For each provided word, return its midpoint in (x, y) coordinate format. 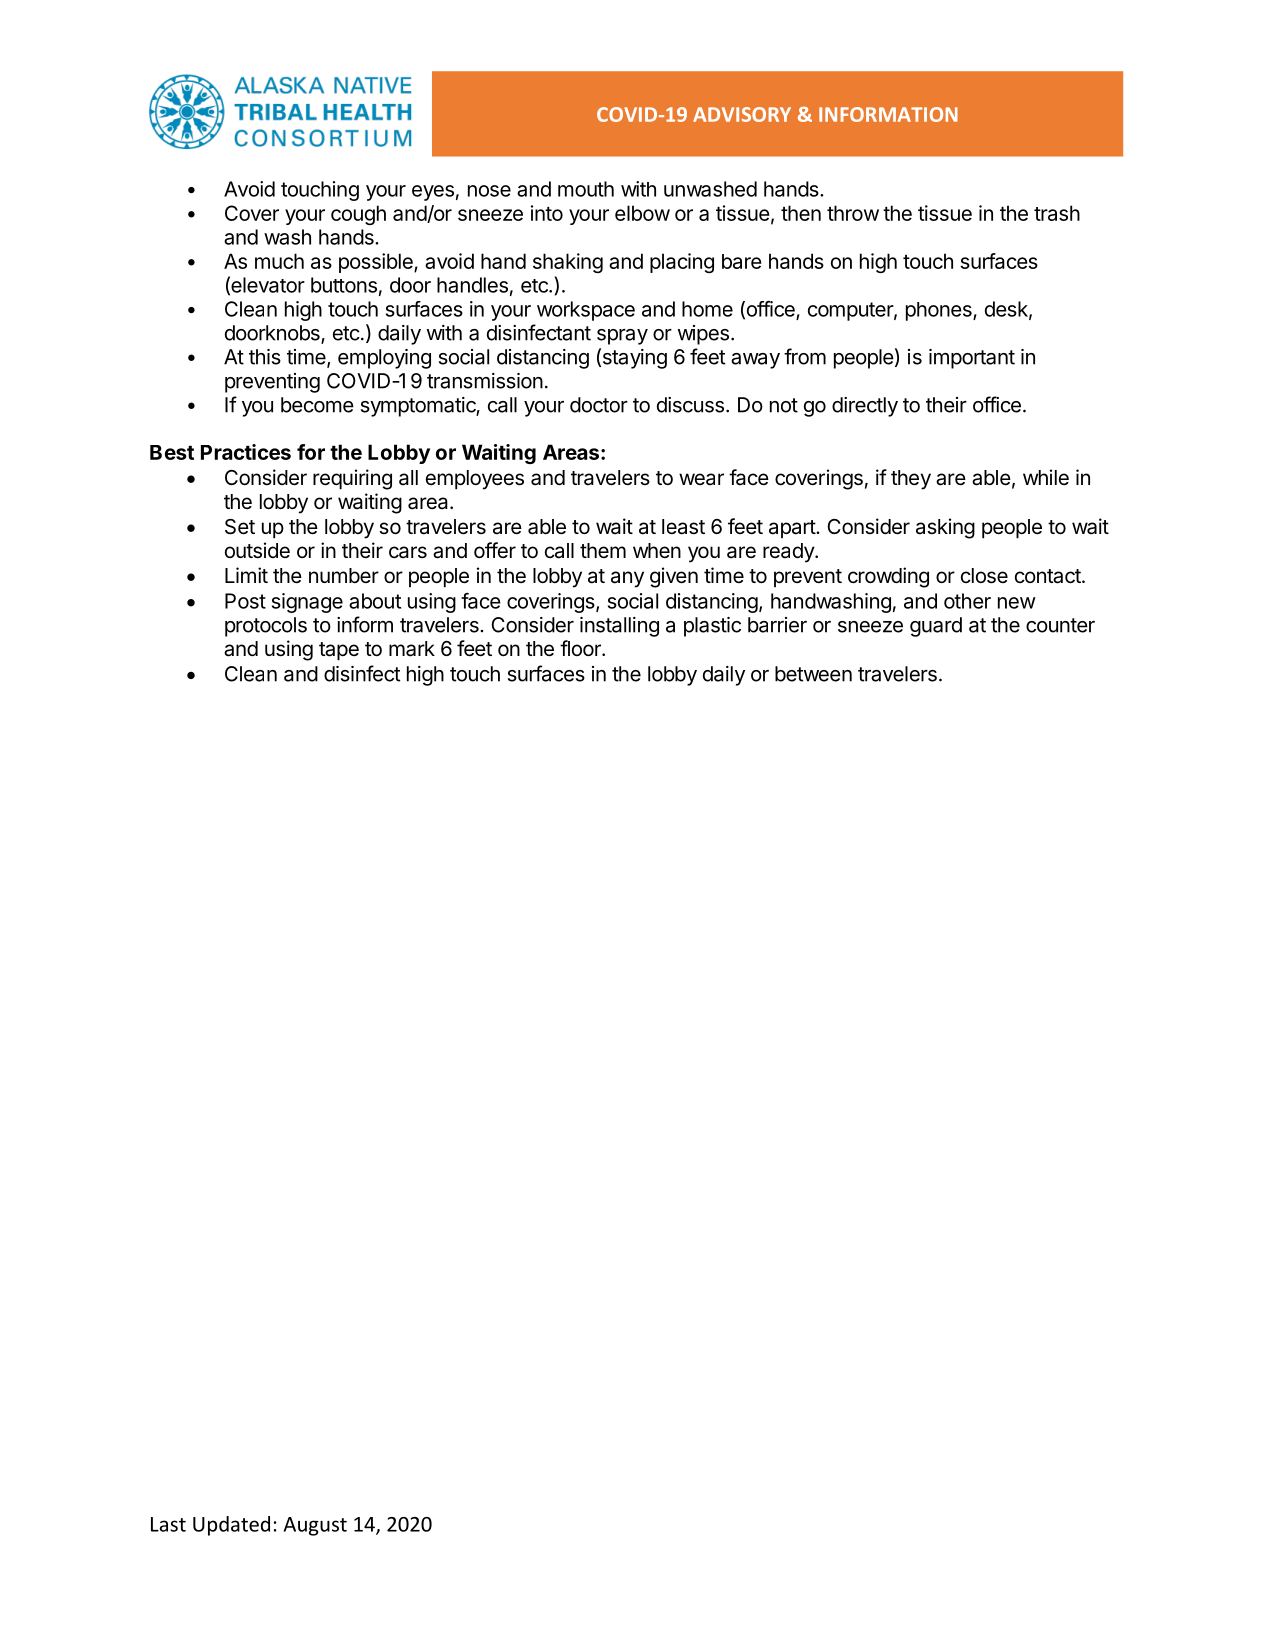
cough (358, 215)
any (627, 579)
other (967, 601)
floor (581, 648)
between (813, 674)
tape (339, 651)
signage (307, 603)
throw (853, 213)
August (315, 1526)
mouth (586, 189)
